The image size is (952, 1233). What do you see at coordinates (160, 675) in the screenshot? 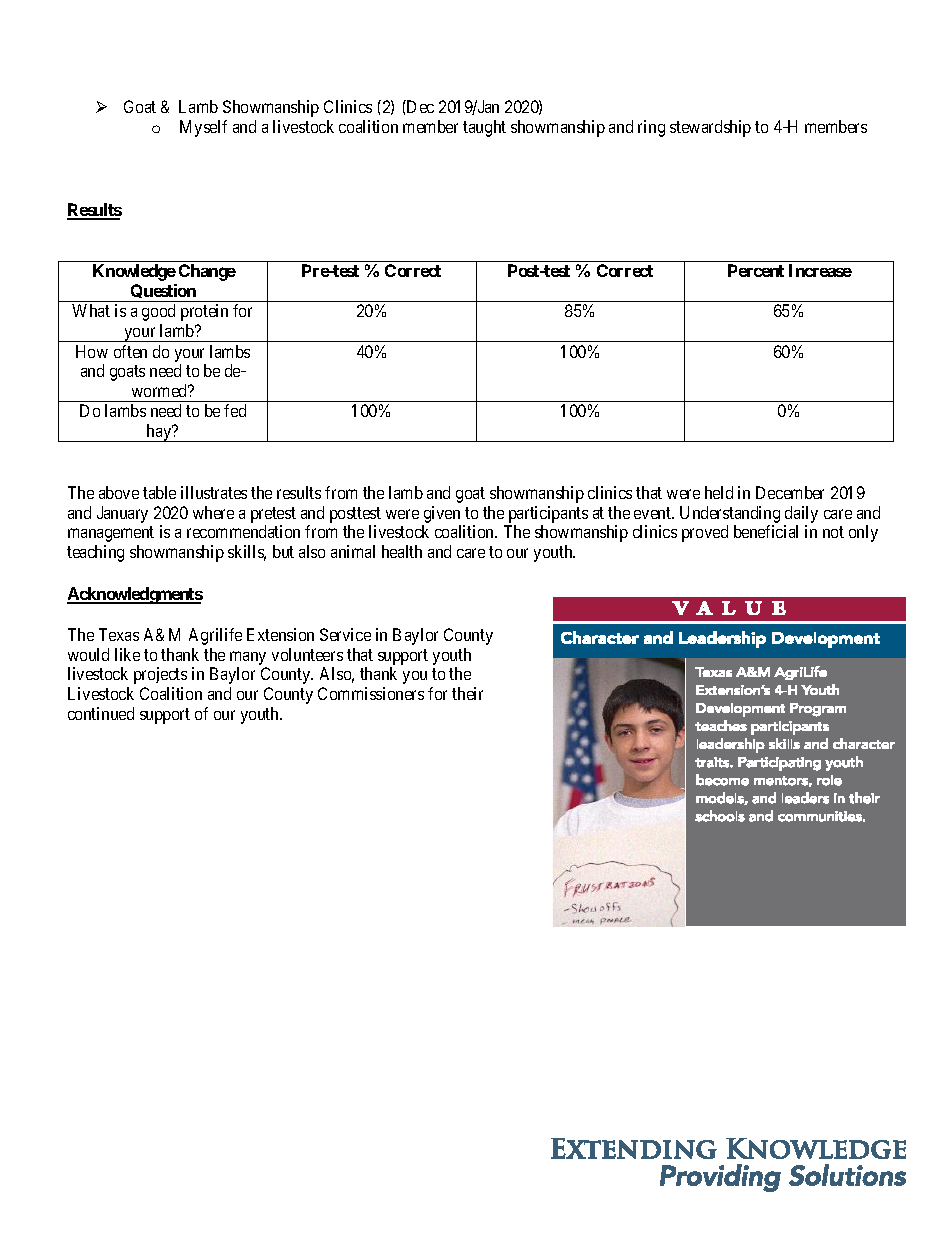
I see `projects` at bounding box center [160, 675].
